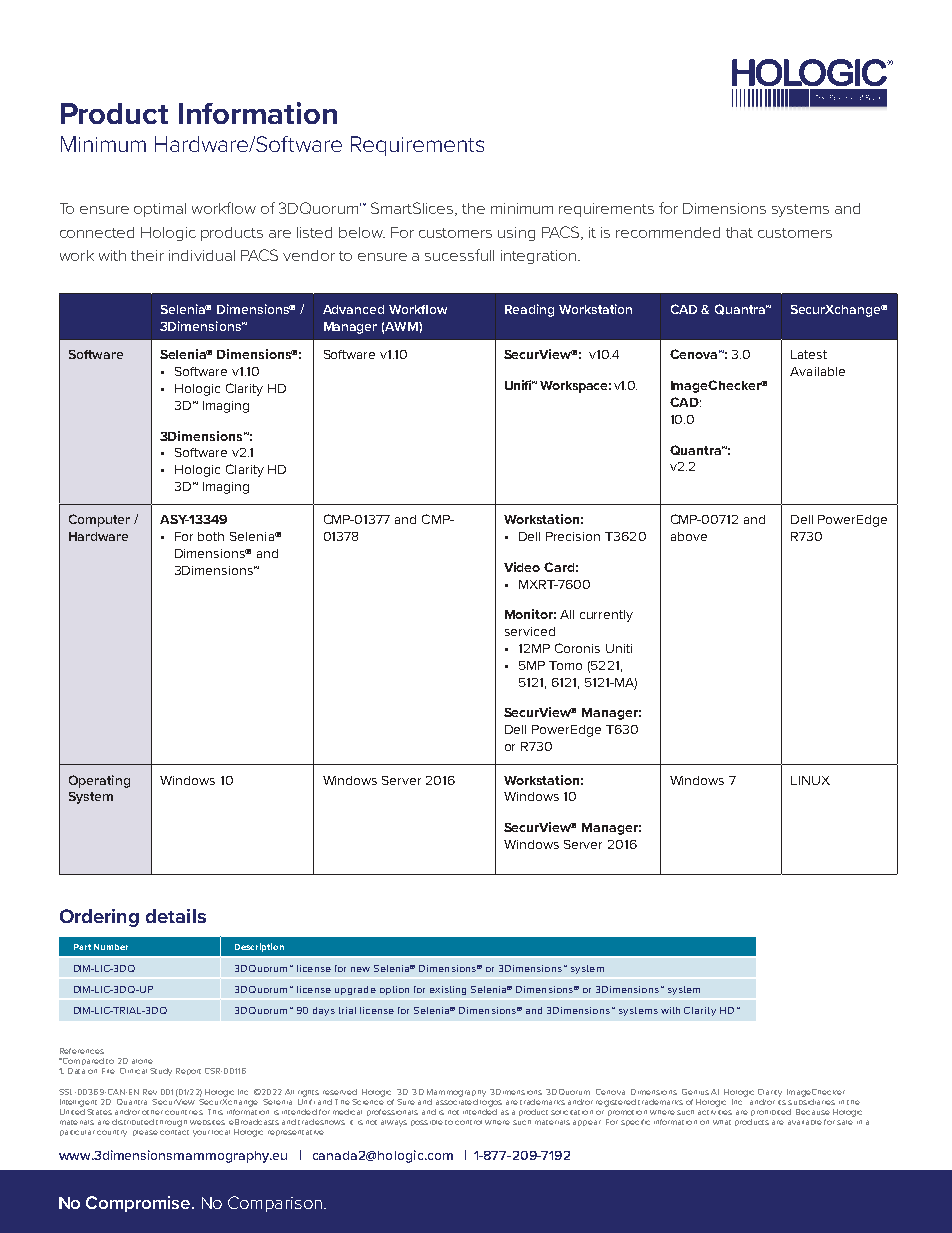  Describe the element at coordinates (573, 536) in the screenshot. I see `Precision` at that location.
